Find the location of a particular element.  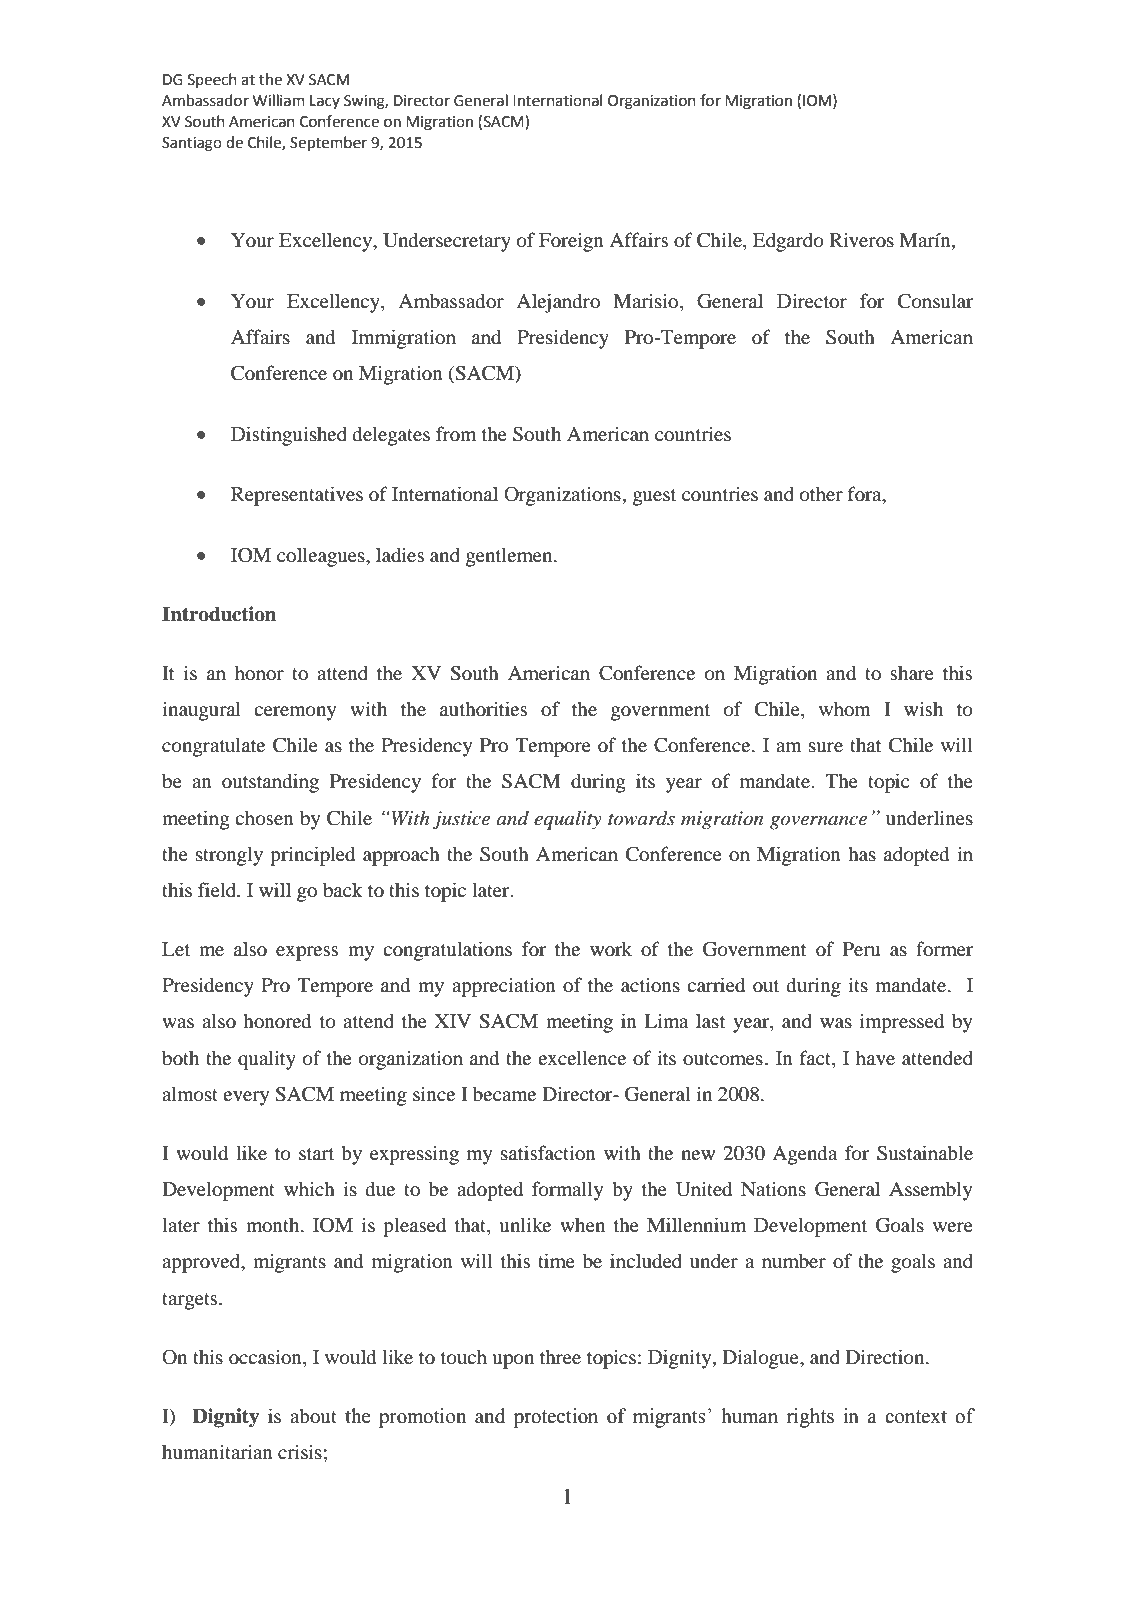

Lacy is located at coordinates (325, 102).
